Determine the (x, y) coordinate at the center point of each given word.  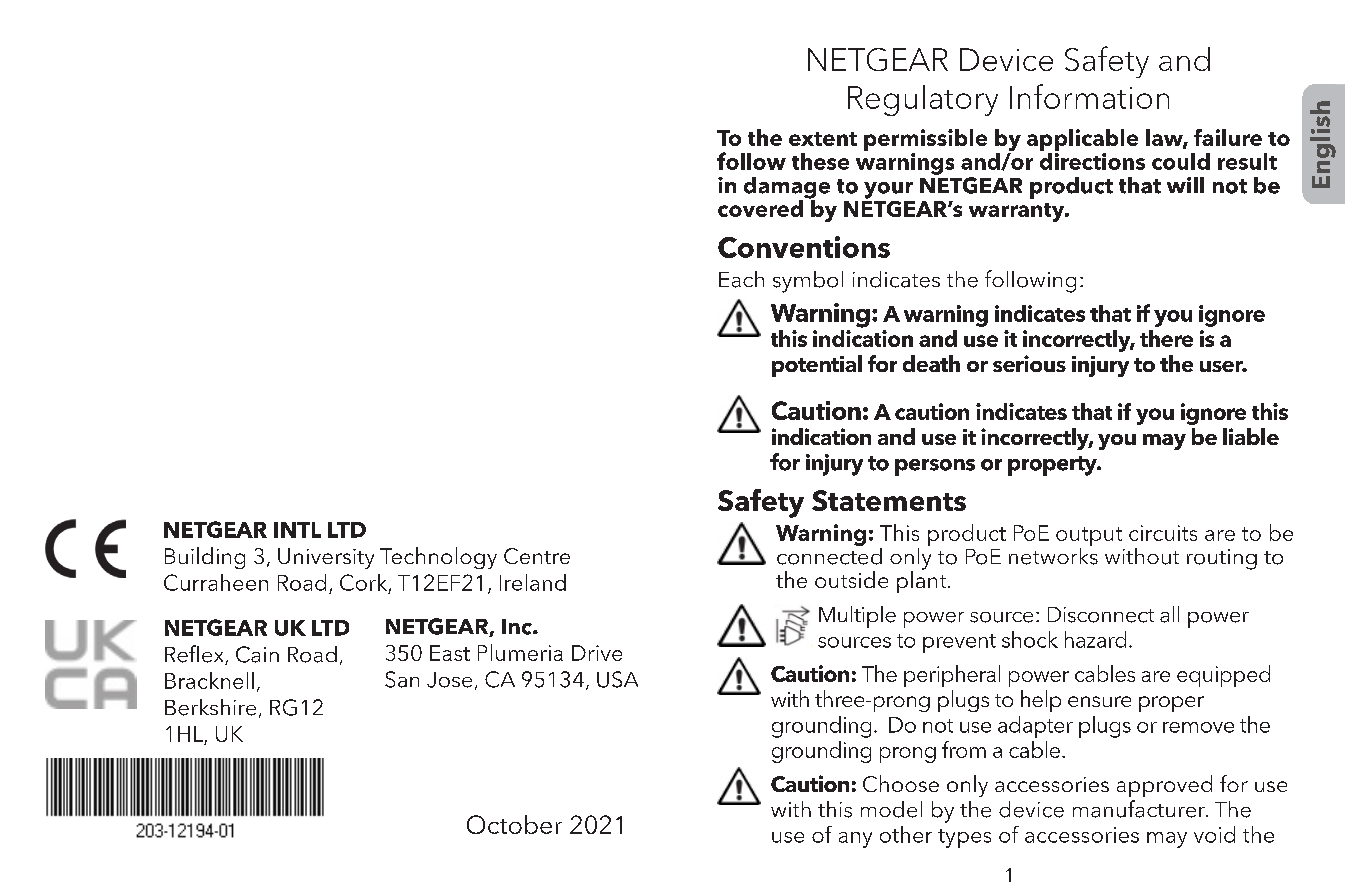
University (326, 558)
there (1166, 338)
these (820, 161)
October (514, 824)
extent (823, 139)
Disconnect (1101, 615)
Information (1089, 96)
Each (741, 279)
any (855, 840)
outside (851, 579)
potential (817, 366)
